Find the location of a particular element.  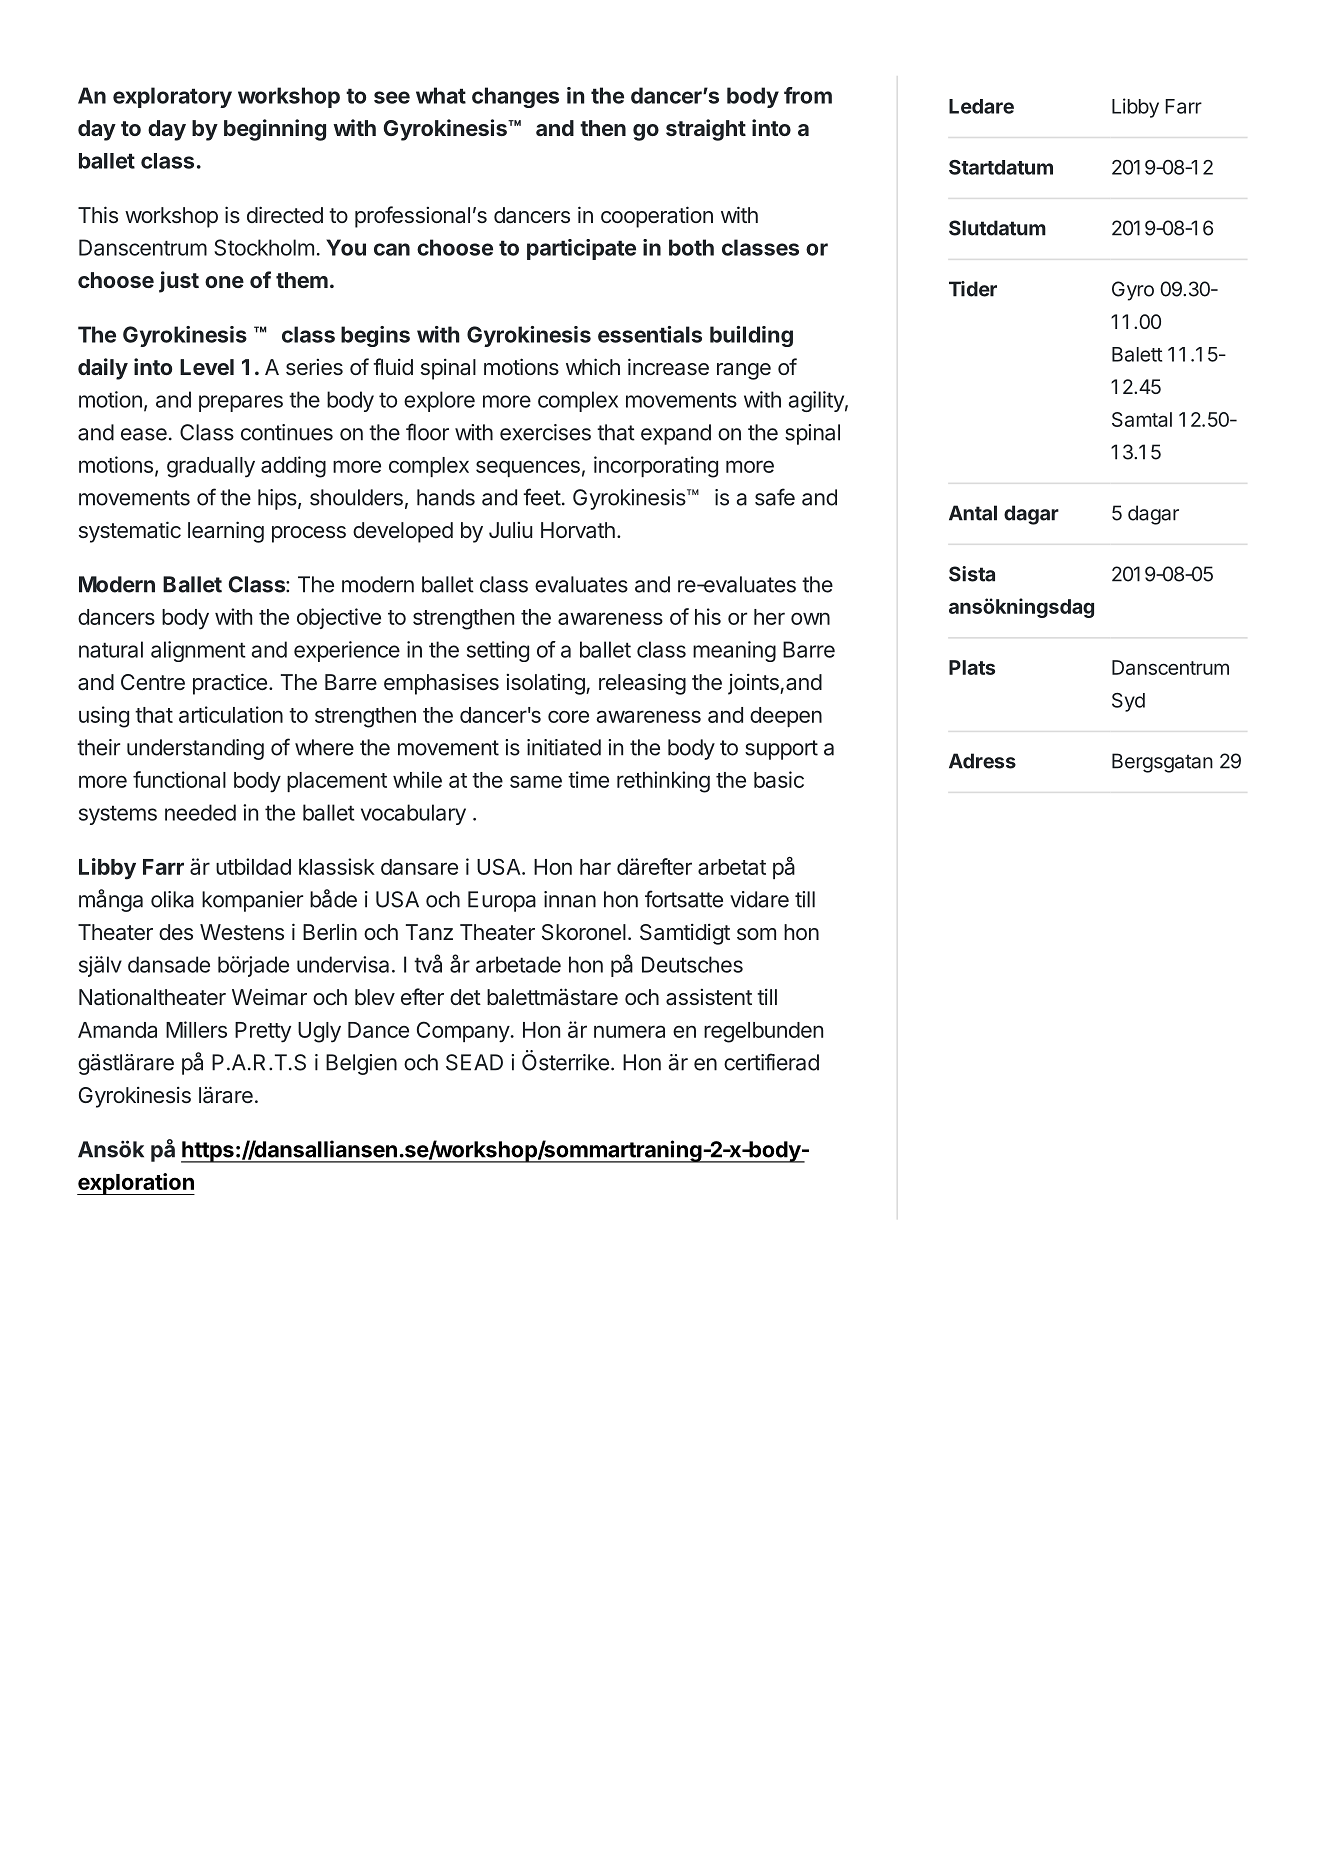

Adress is located at coordinates (982, 761).
